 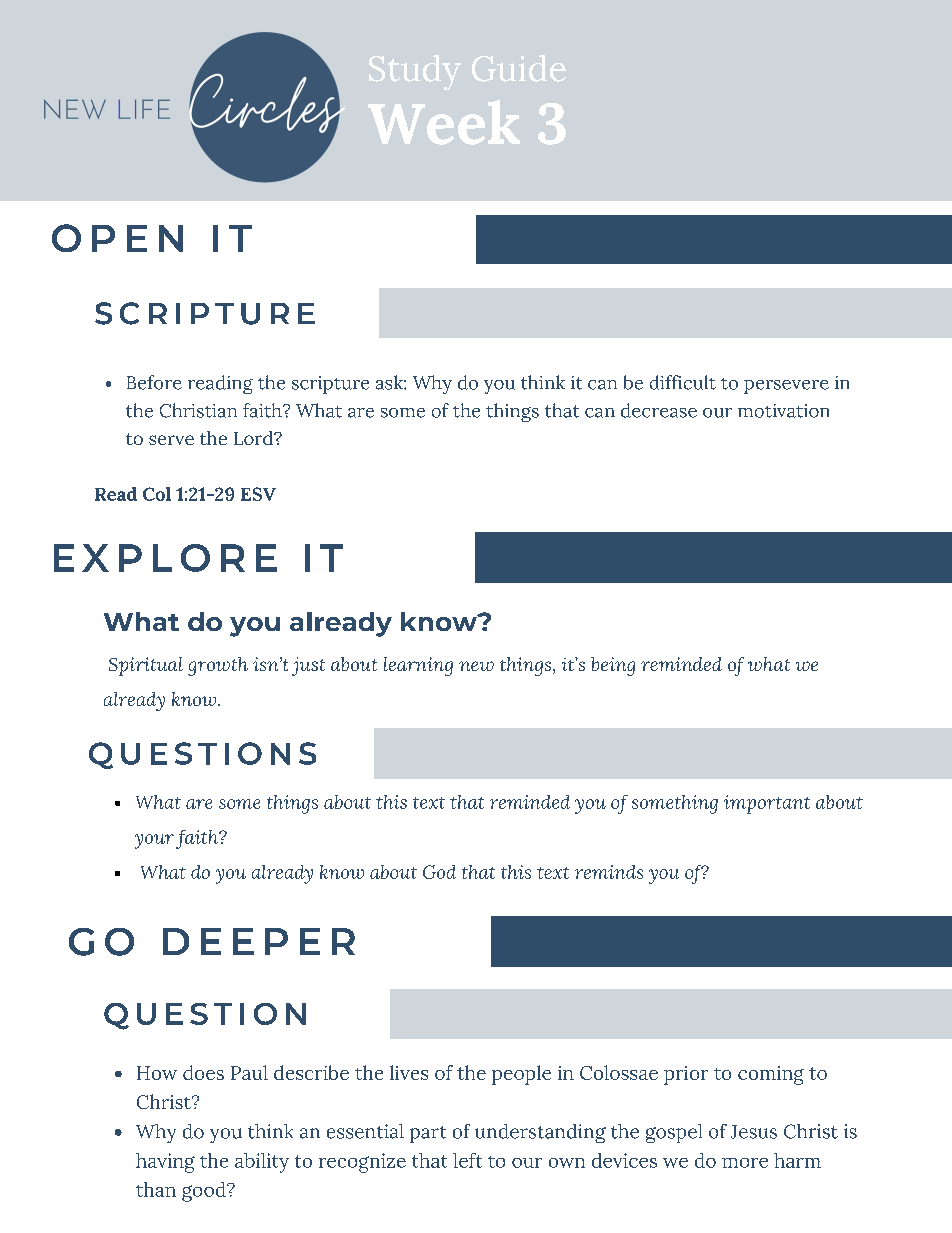 I want to click on left, so click(x=467, y=1160).
